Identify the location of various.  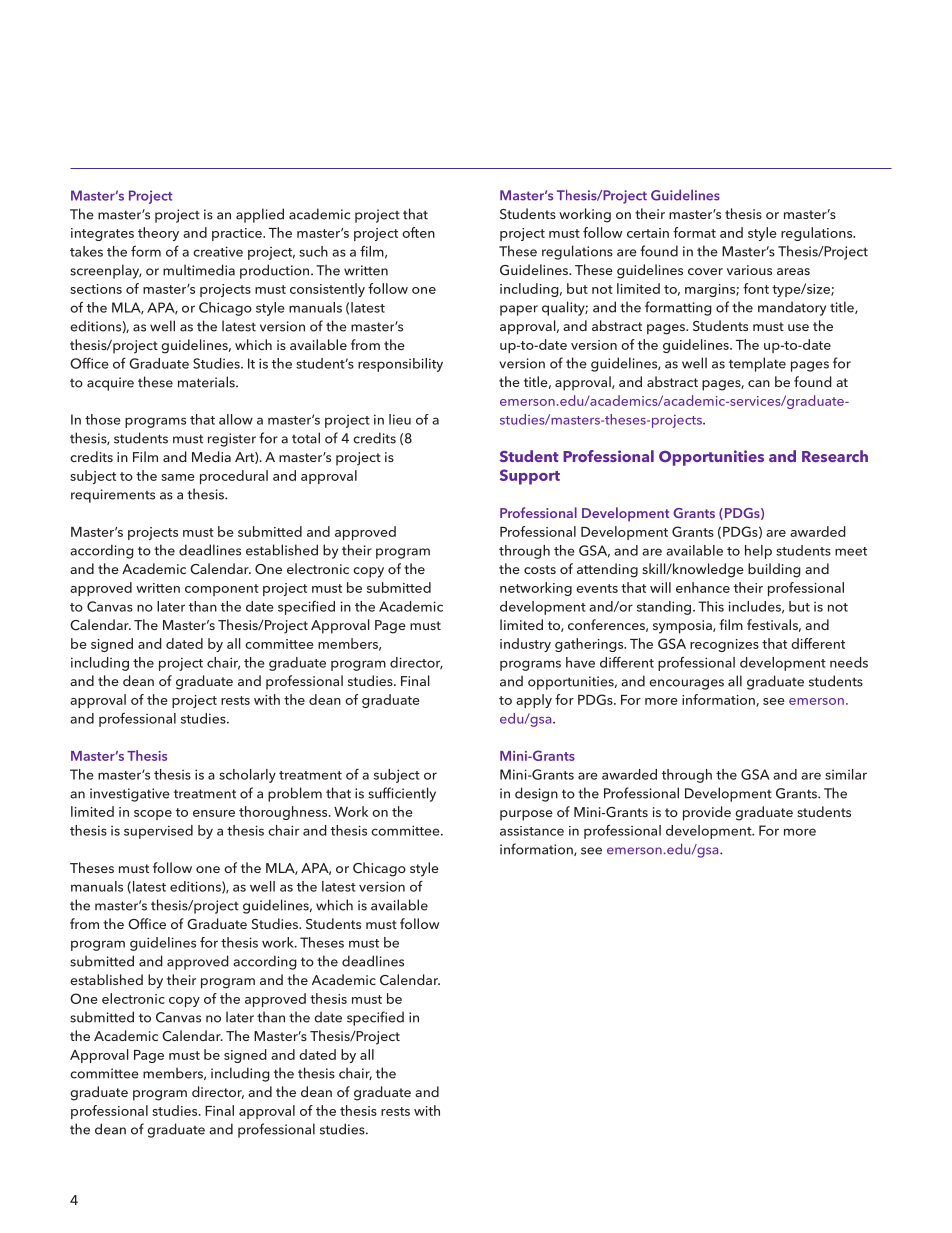
(749, 270).
